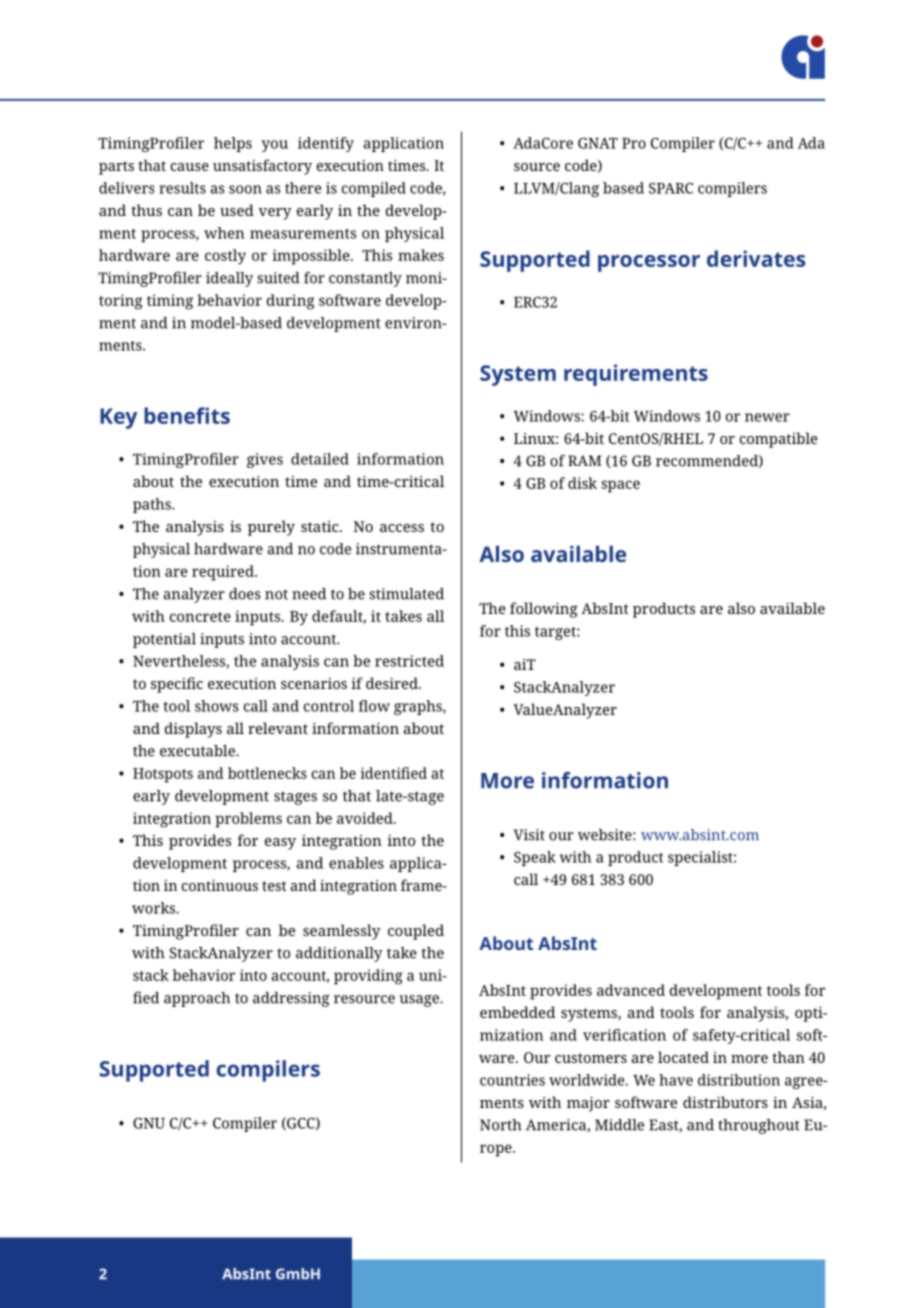 The width and height of the screenshot is (924, 1308). I want to click on distributors, so click(725, 1102).
